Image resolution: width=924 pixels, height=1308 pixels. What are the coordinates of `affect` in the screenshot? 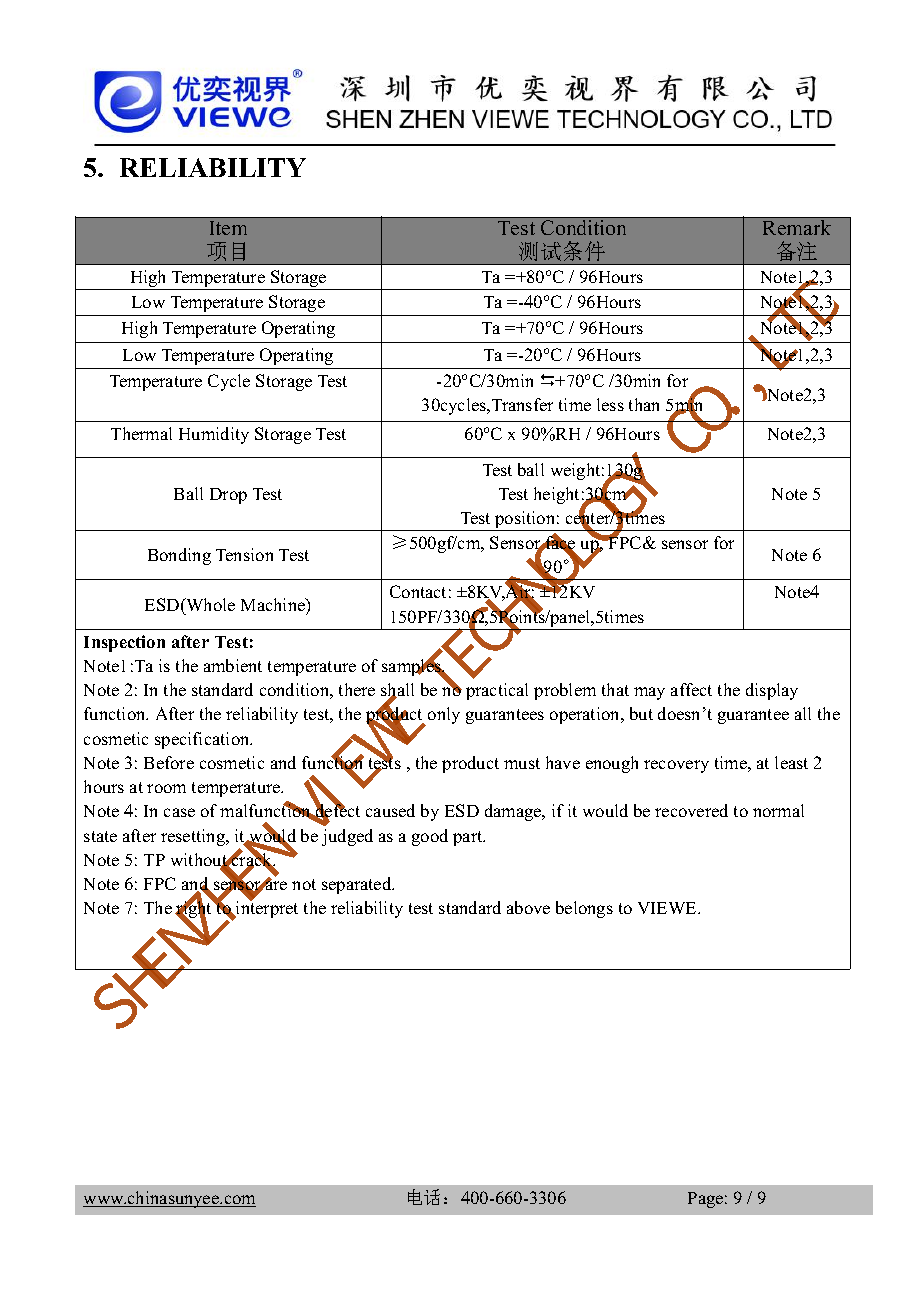 It's located at (691, 689).
